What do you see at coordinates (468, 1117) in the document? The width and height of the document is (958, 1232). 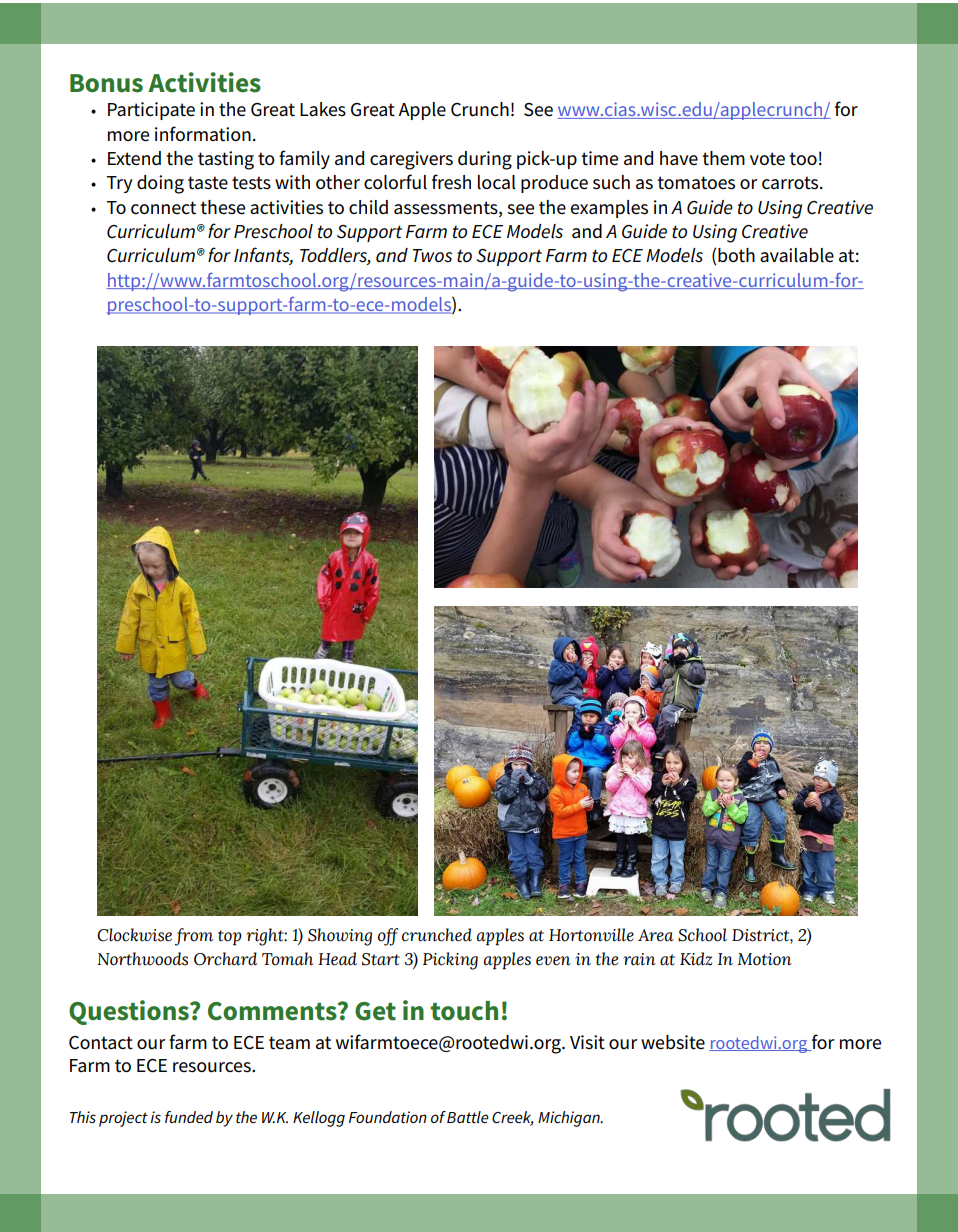 I see `Battle` at bounding box center [468, 1117].
